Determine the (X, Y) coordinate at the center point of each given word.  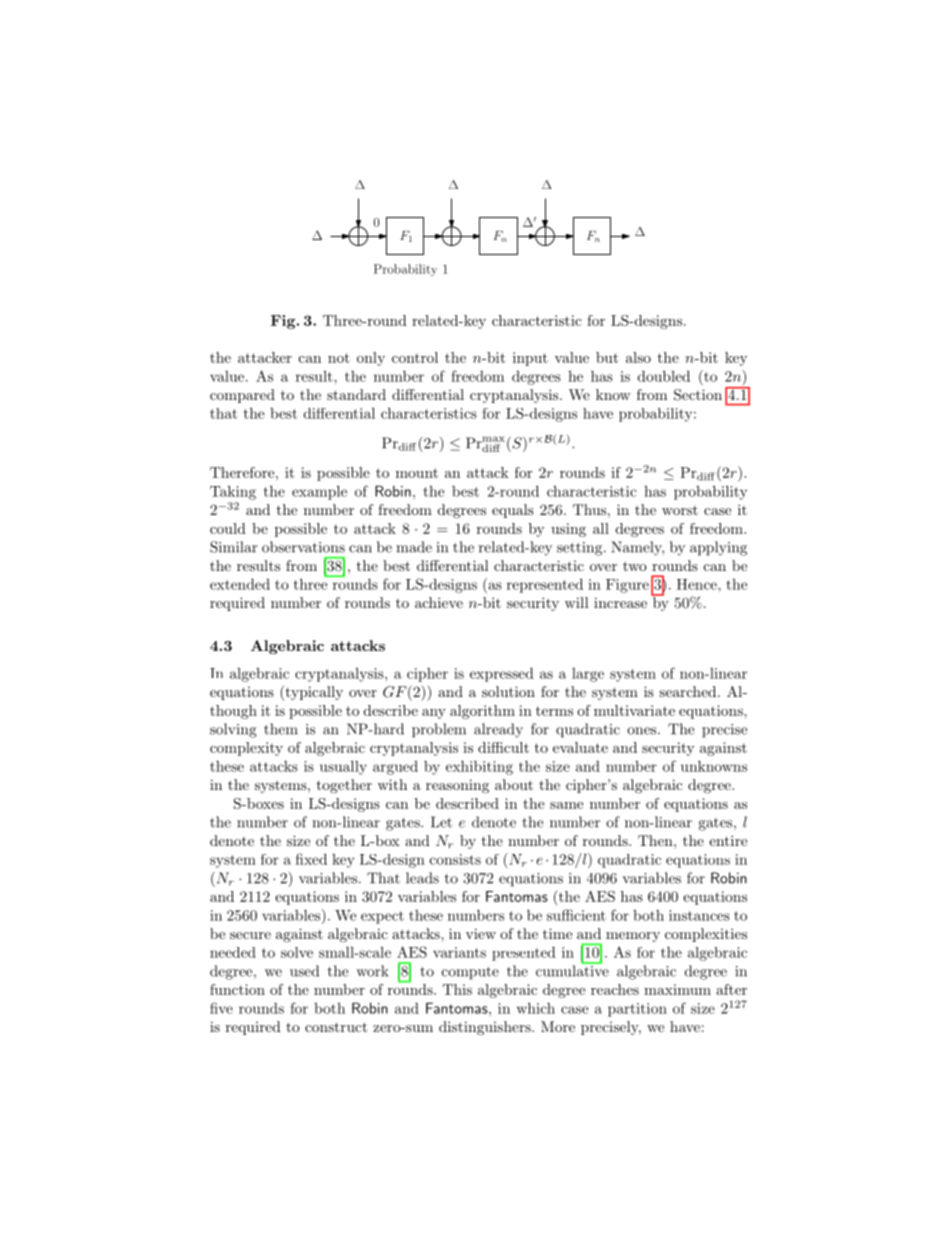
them (281, 729)
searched (687, 691)
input (530, 359)
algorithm (482, 712)
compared (242, 396)
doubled (664, 376)
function (237, 989)
